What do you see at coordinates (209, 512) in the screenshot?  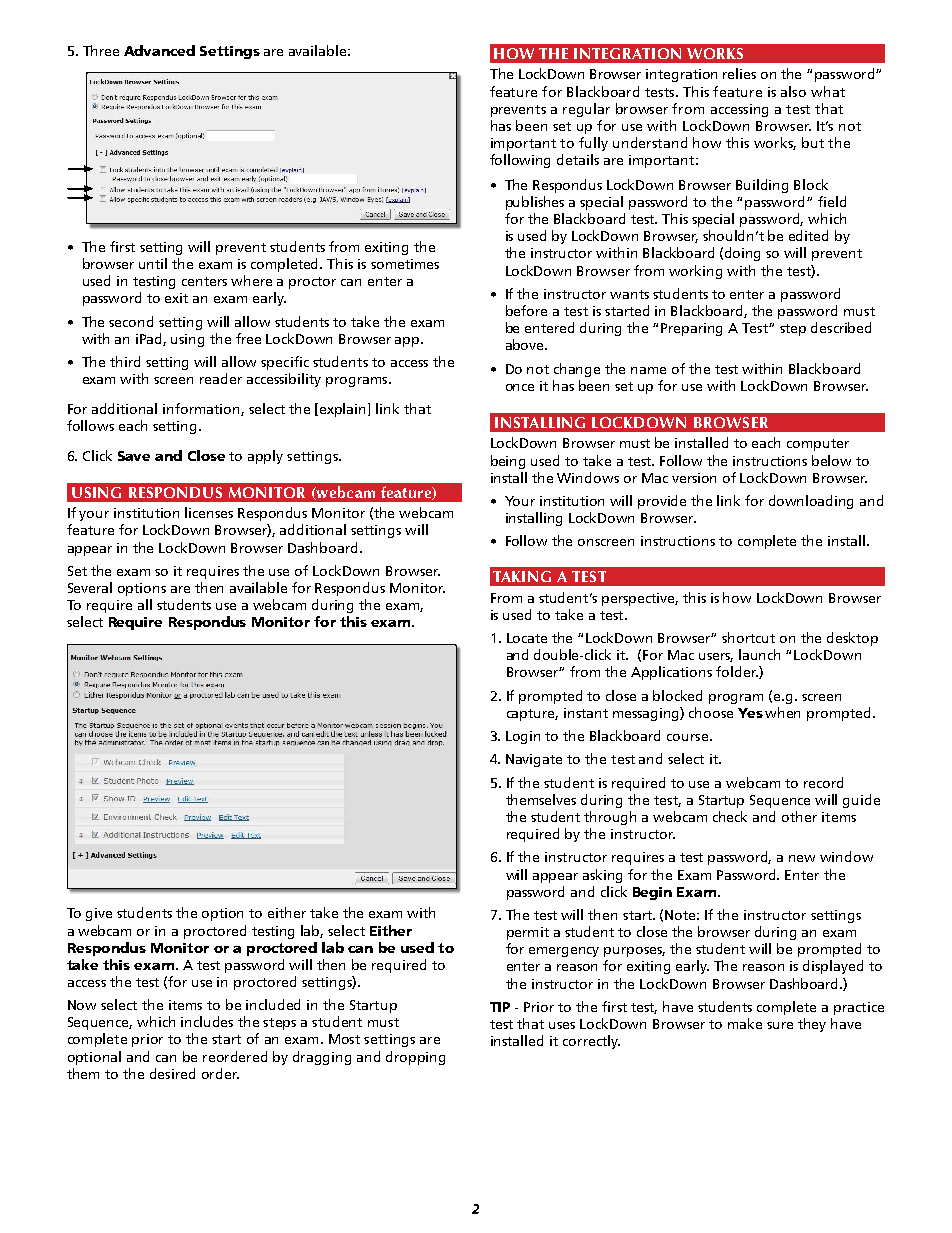 I see `licenses` at bounding box center [209, 512].
